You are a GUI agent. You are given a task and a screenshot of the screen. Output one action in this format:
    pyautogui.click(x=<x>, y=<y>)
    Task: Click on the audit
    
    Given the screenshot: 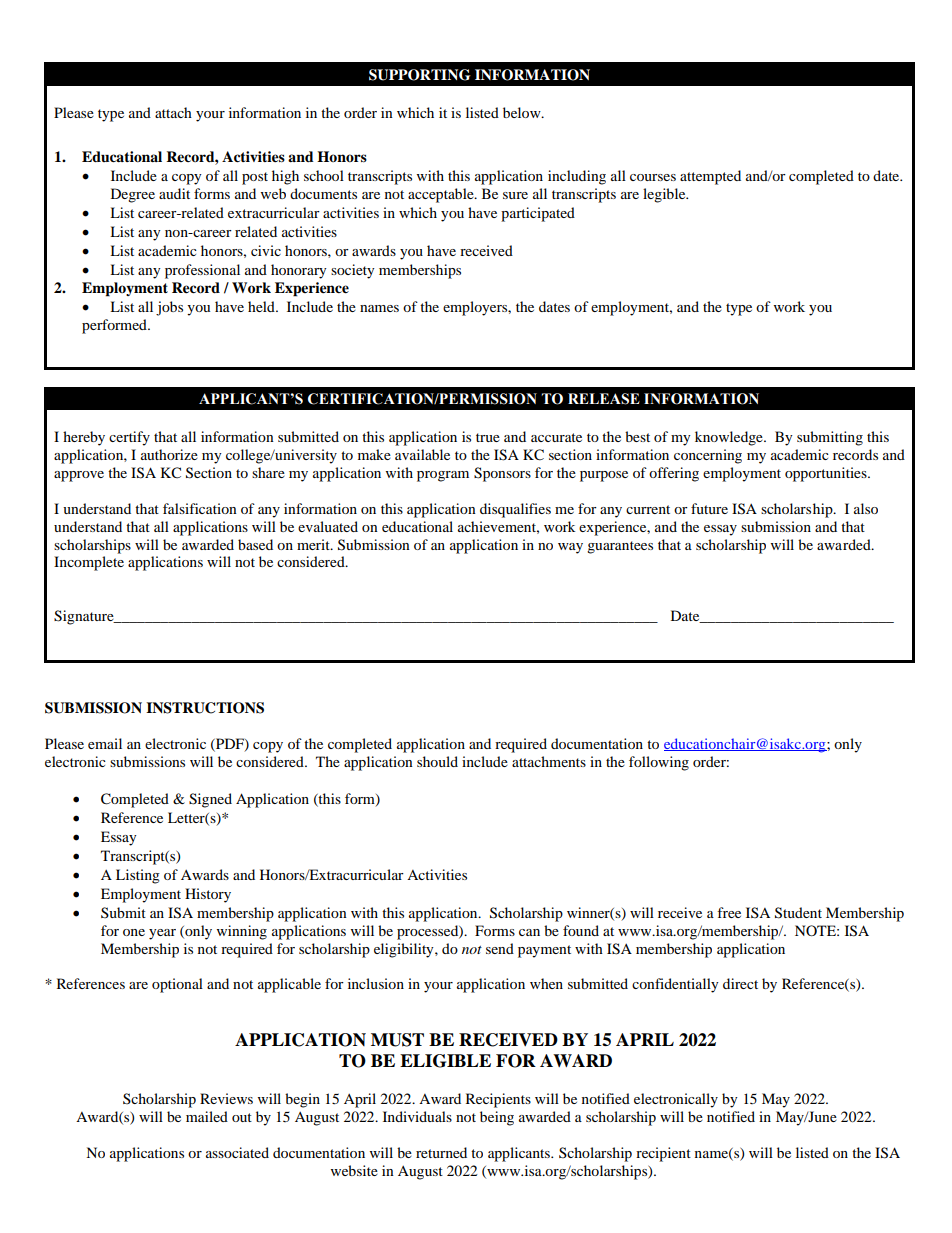 What is the action you would take?
    pyautogui.click(x=174, y=193)
